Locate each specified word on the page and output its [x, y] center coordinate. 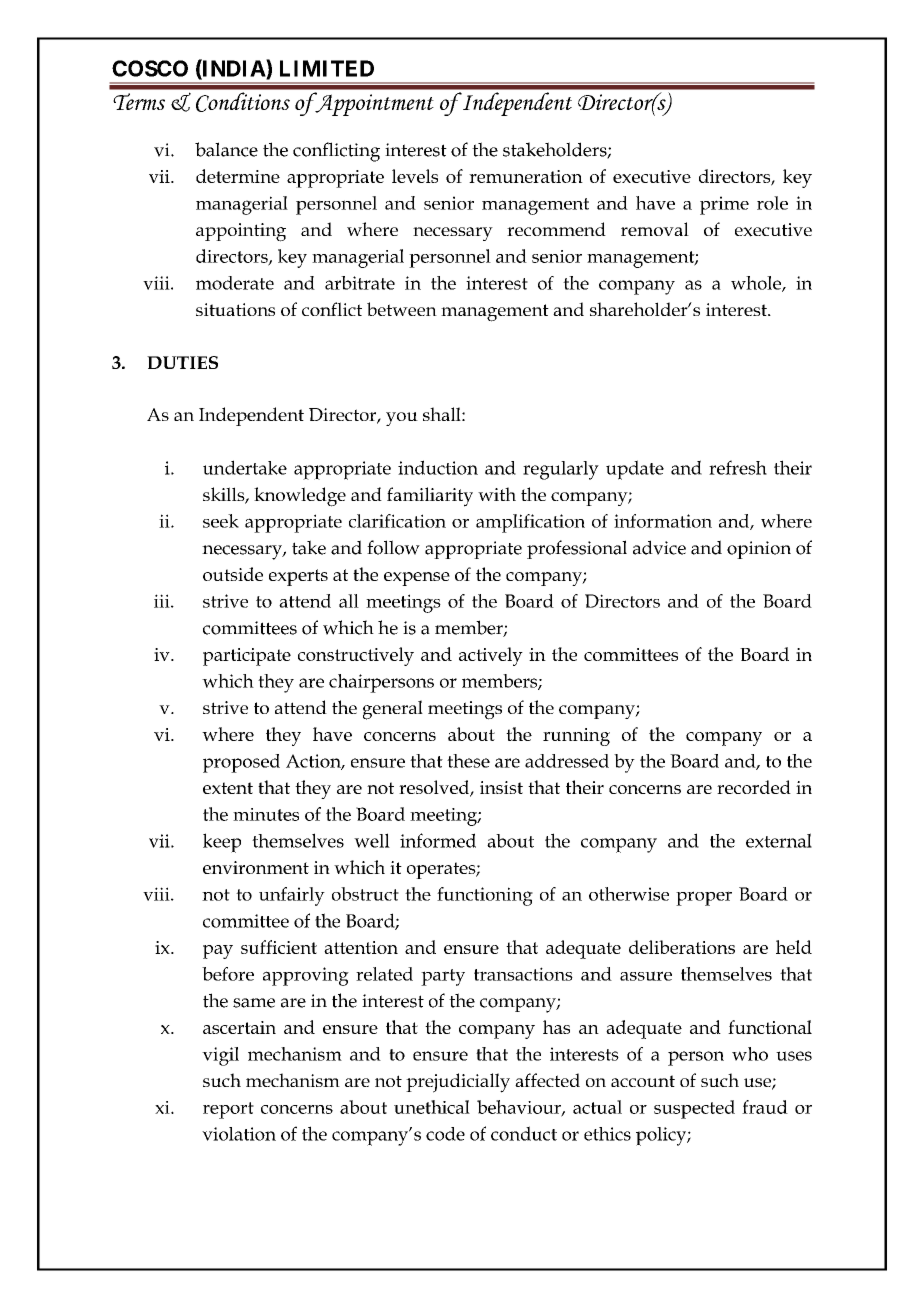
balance [226, 149]
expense [417, 579]
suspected [694, 1109]
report [228, 1110]
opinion [759, 550]
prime [724, 205]
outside [233, 574]
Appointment [373, 104]
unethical [432, 1107]
